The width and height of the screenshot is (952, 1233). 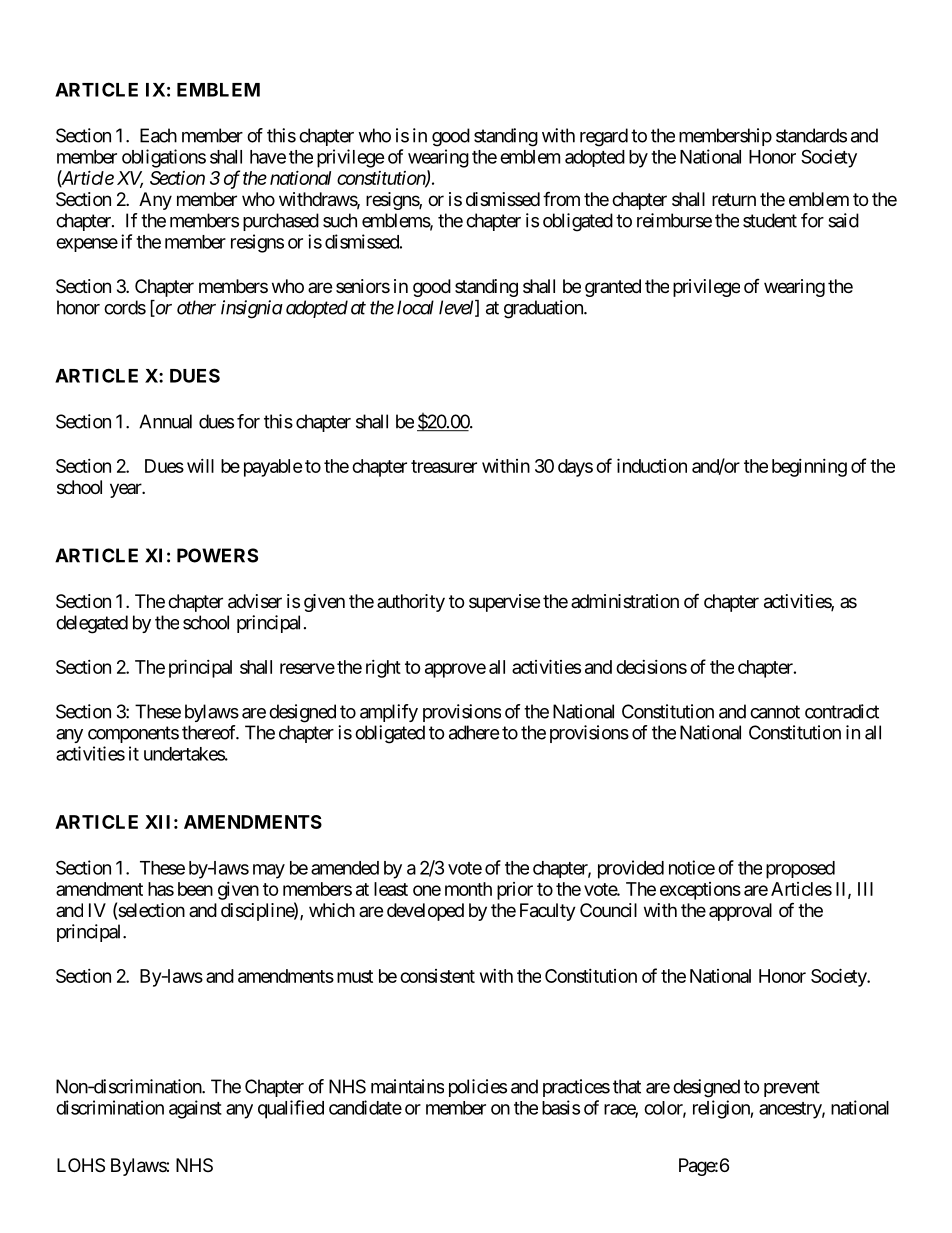 I want to click on been, so click(x=195, y=889).
